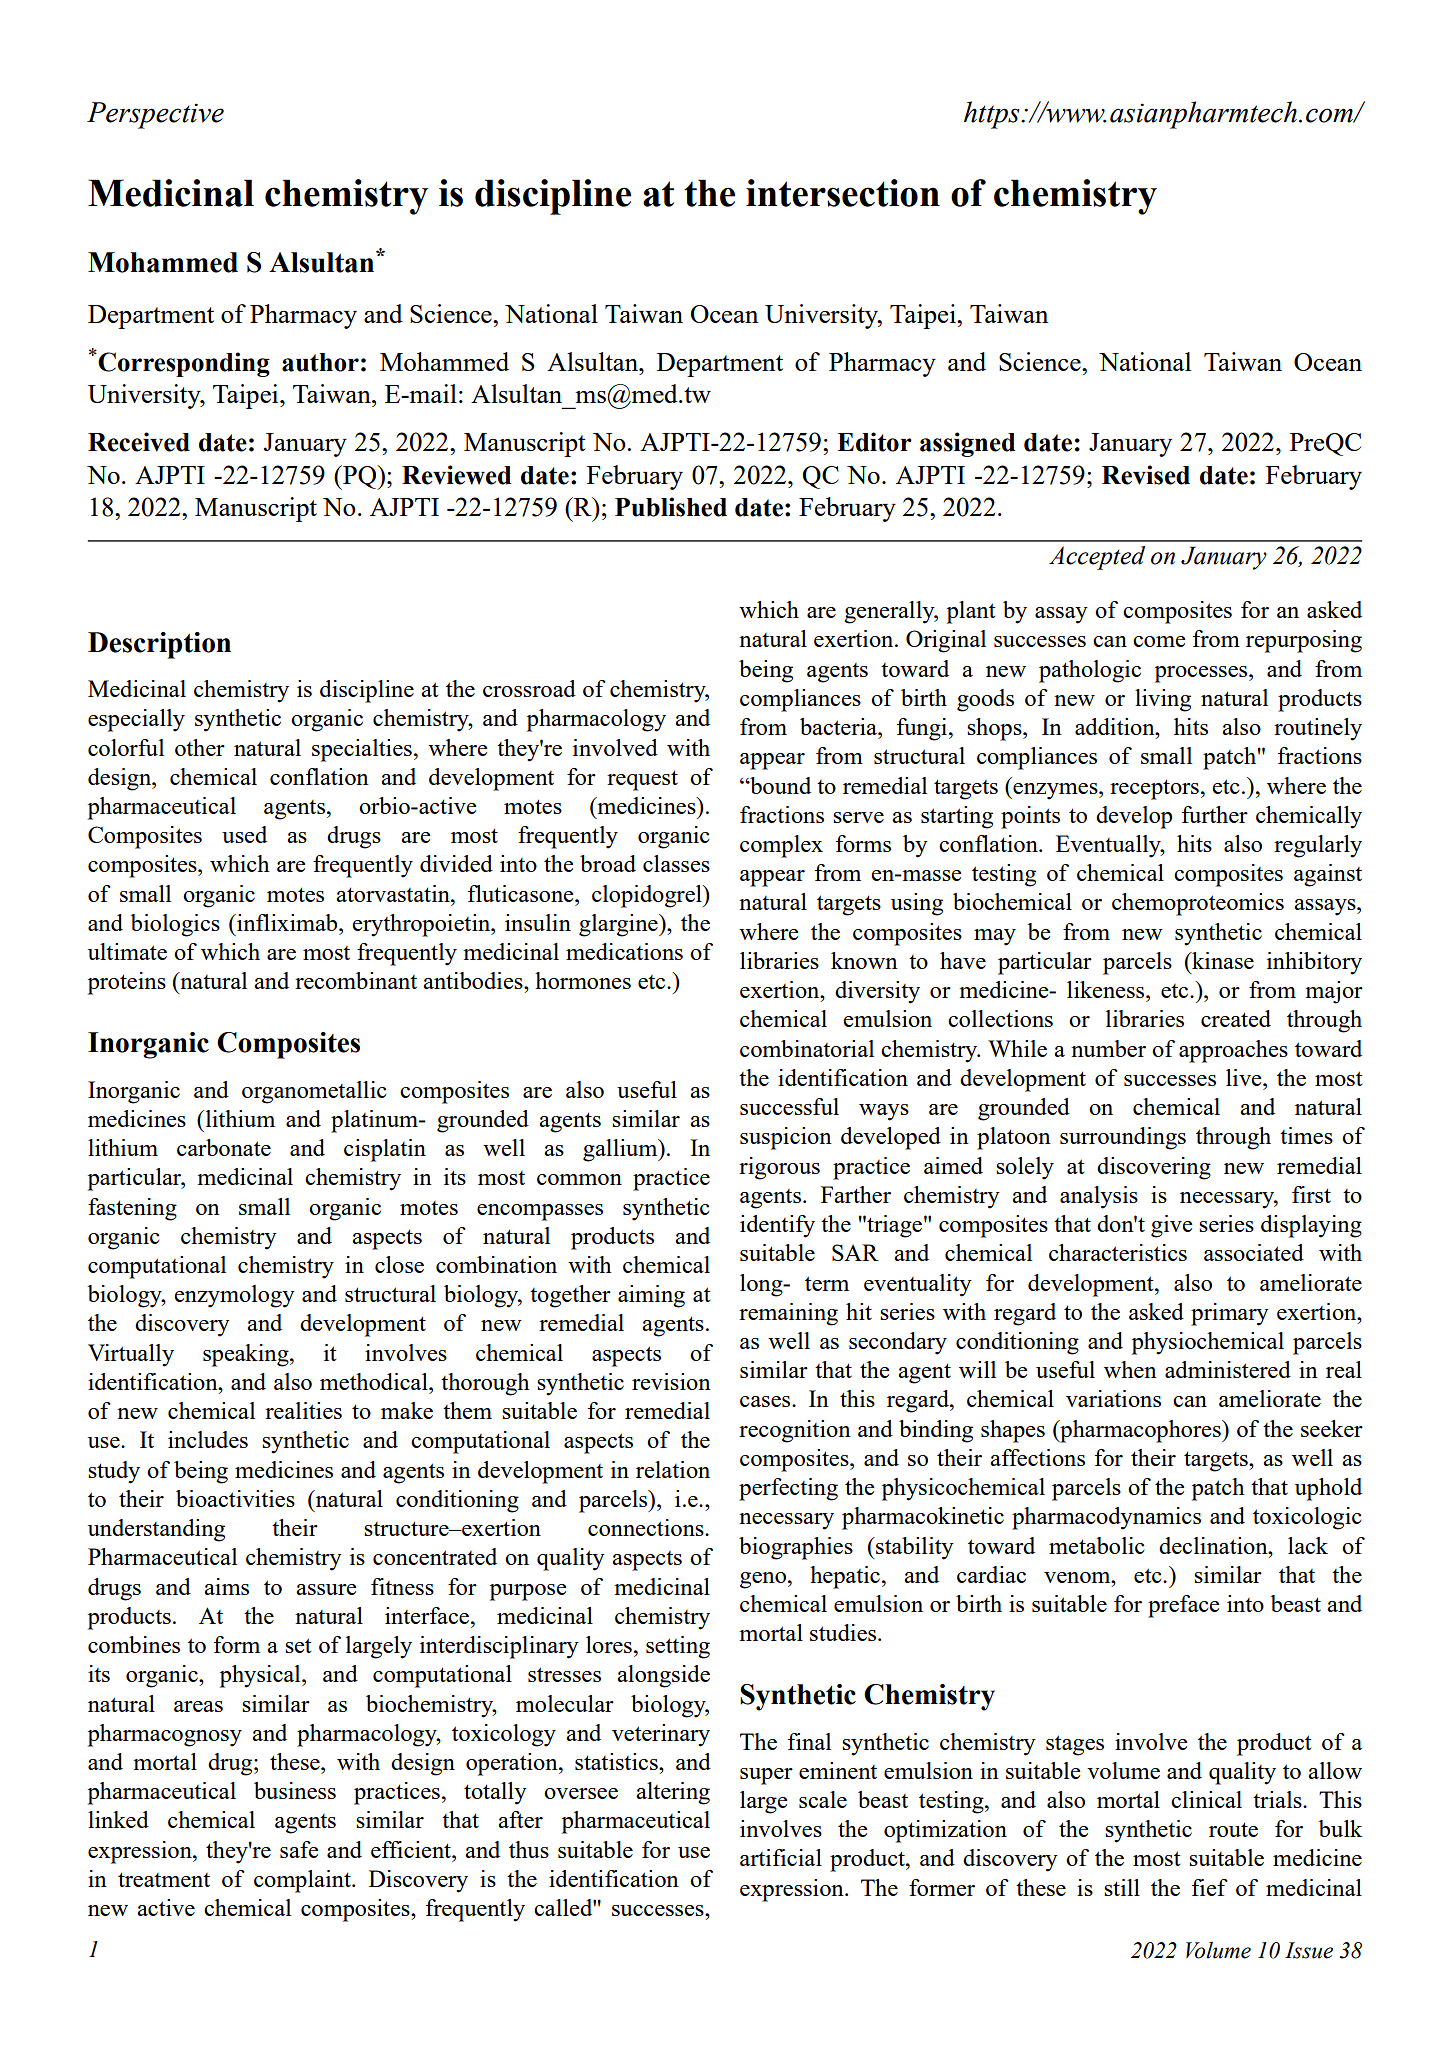 The image size is (1450, 2051). Describe the element at coordinates (159, 645) in the document. I see `Description` at that location.
